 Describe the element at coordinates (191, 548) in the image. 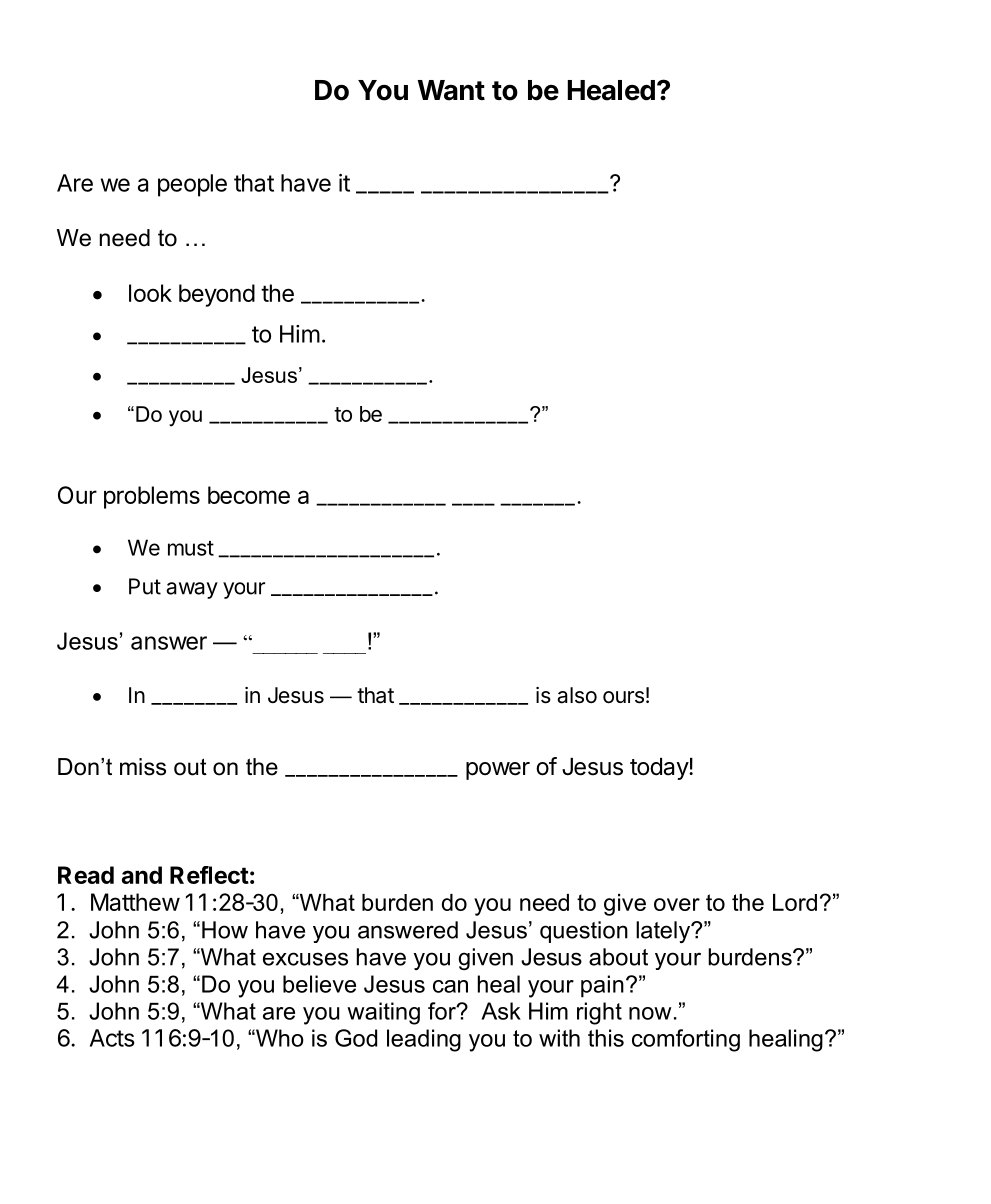

I see `must` at that location.
